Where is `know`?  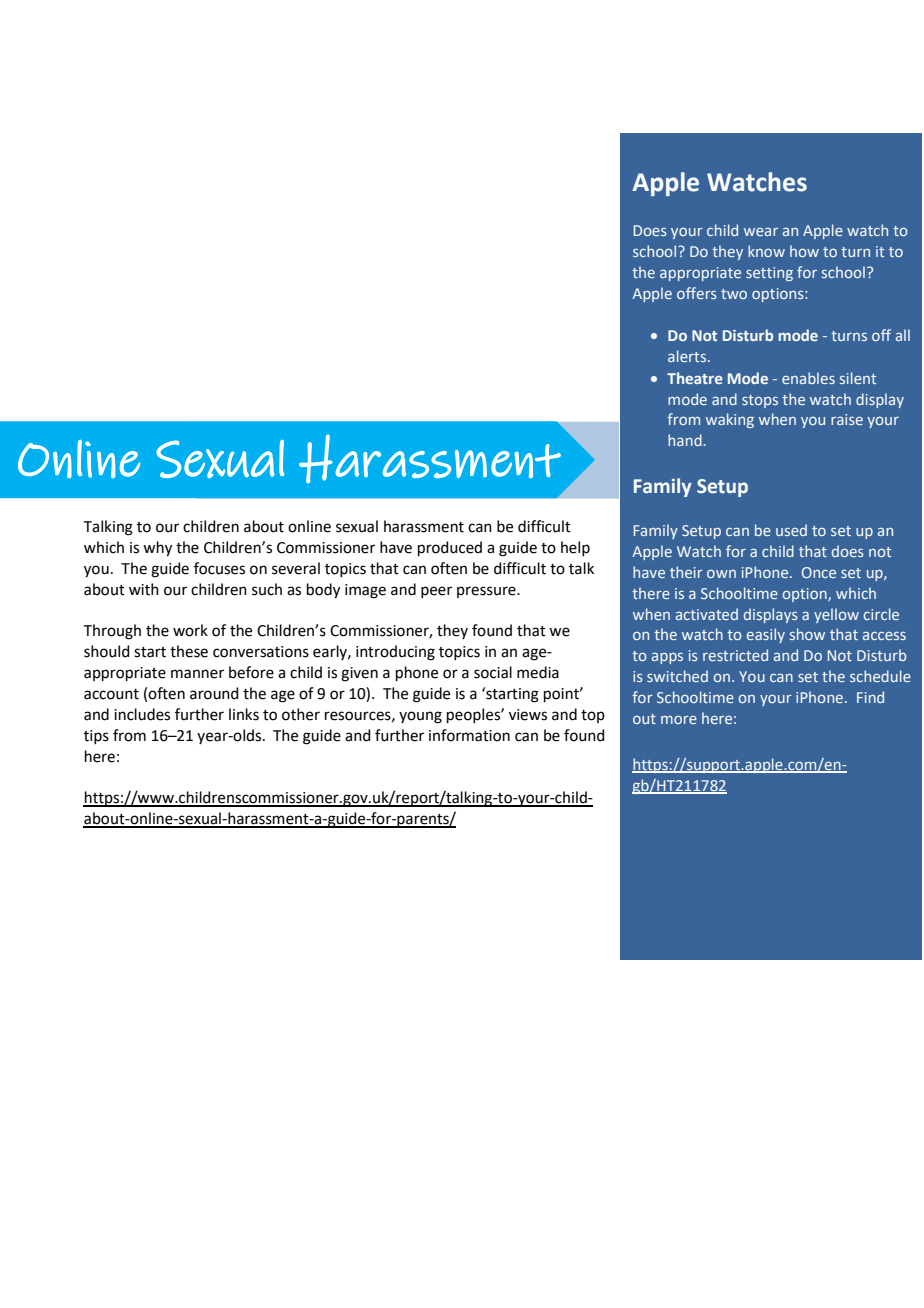 know is located at coordinates (766, 251).
